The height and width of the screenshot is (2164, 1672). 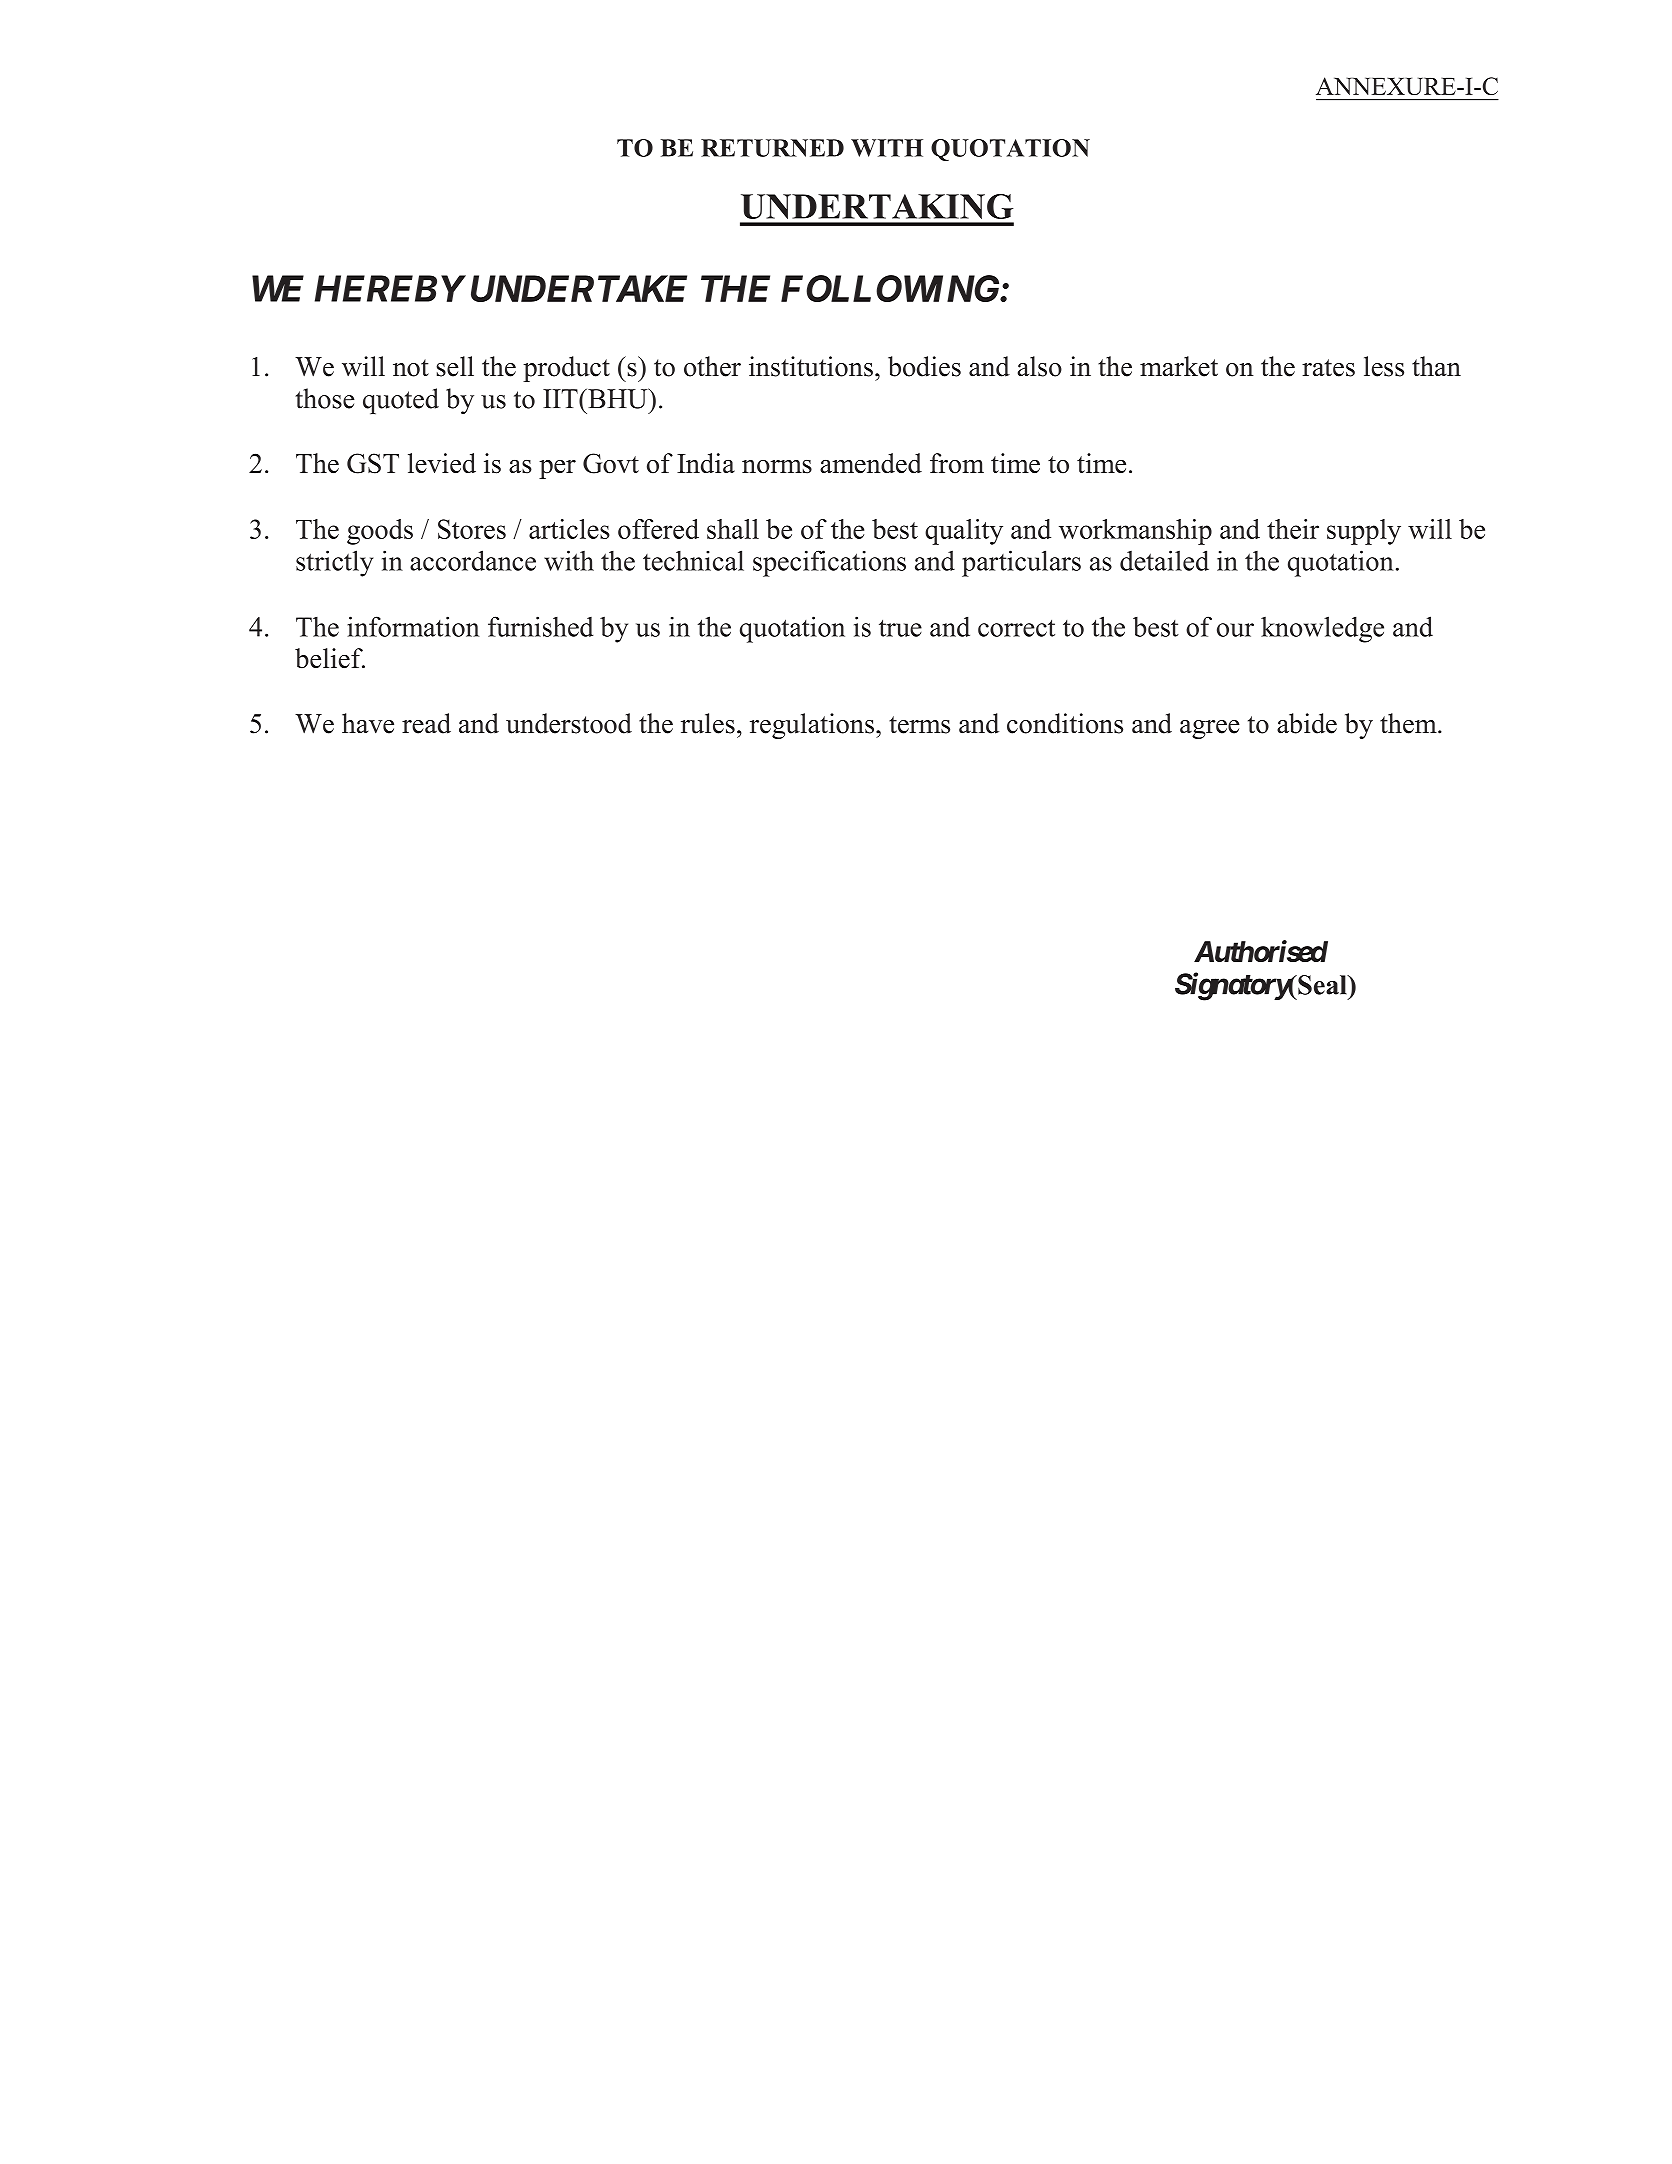 I want to click on bodies, so click(x=924, y=366).
